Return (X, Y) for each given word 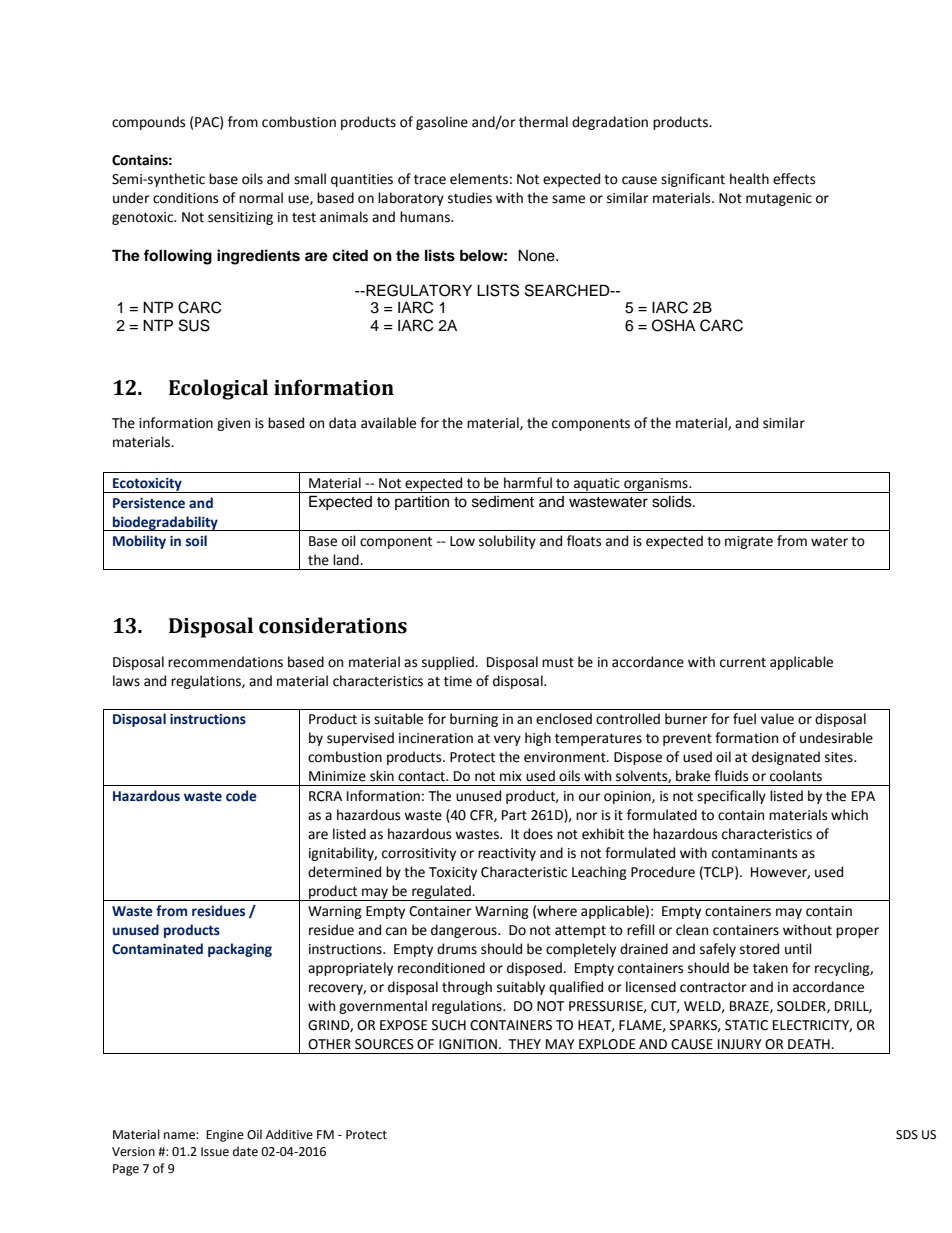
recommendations (225, 662)
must (558, 663)
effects (794, 179)
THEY (524, 1044)
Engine (225, 1136)
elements (479, 179)
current (743, 663)
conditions (185, 198)
